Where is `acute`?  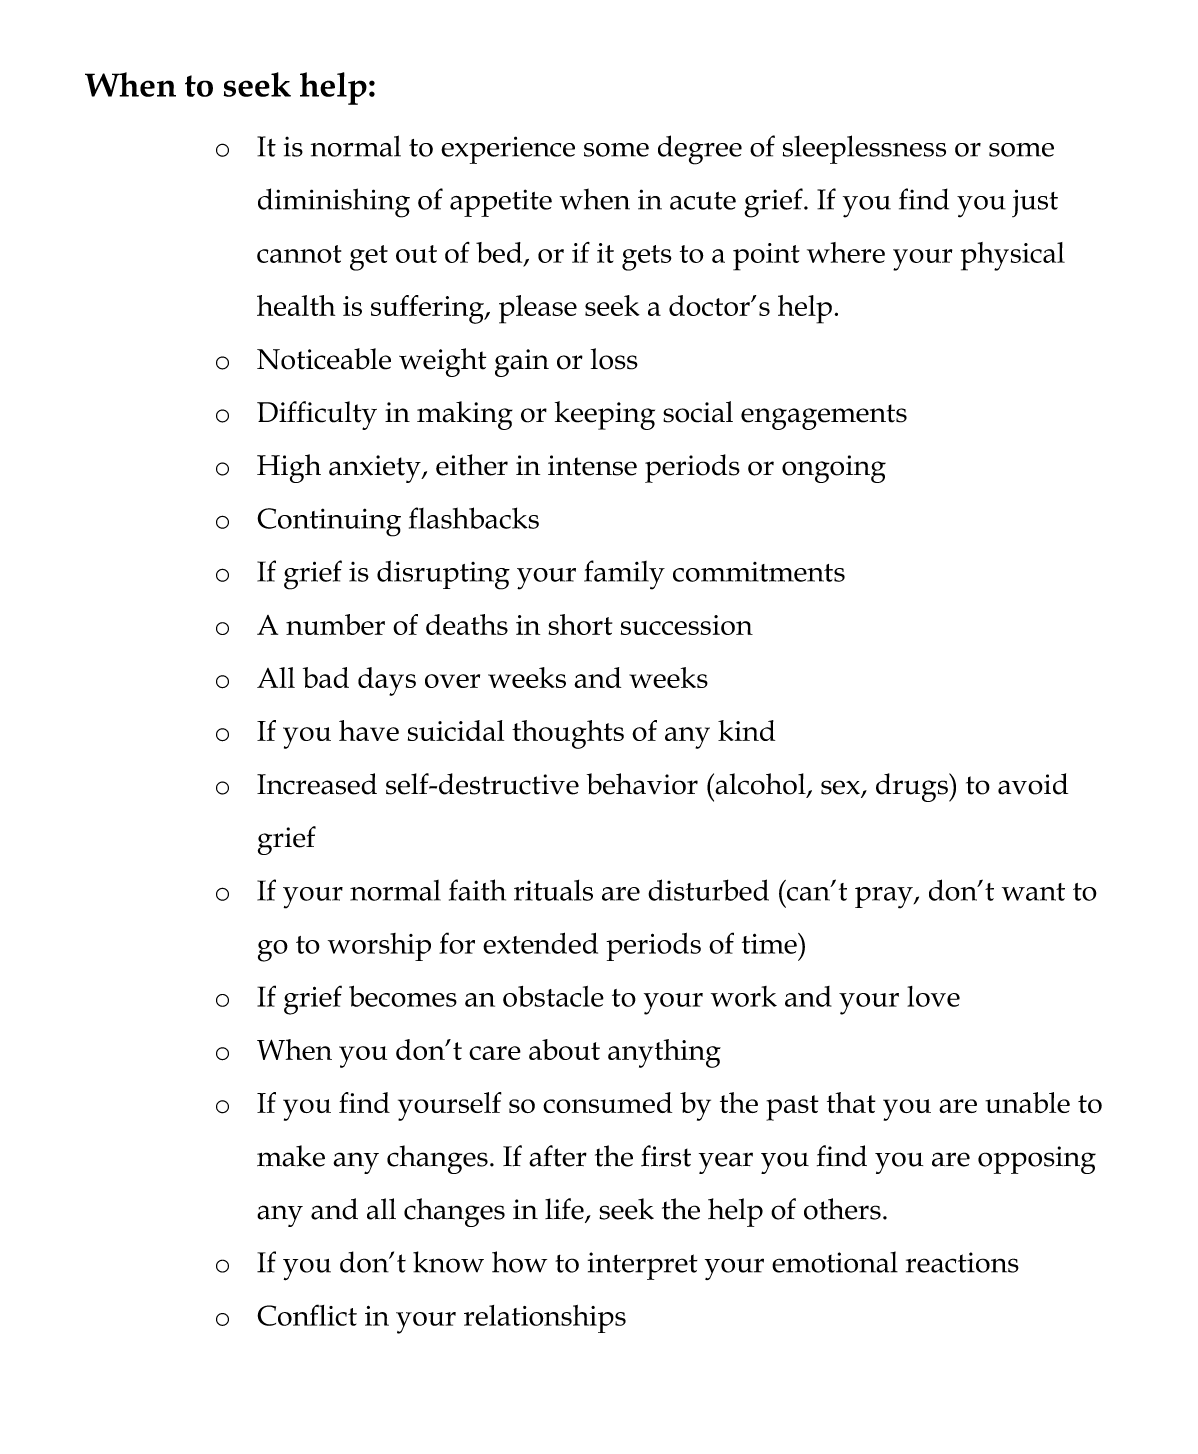
acute is located at coordinates (703, 201).
